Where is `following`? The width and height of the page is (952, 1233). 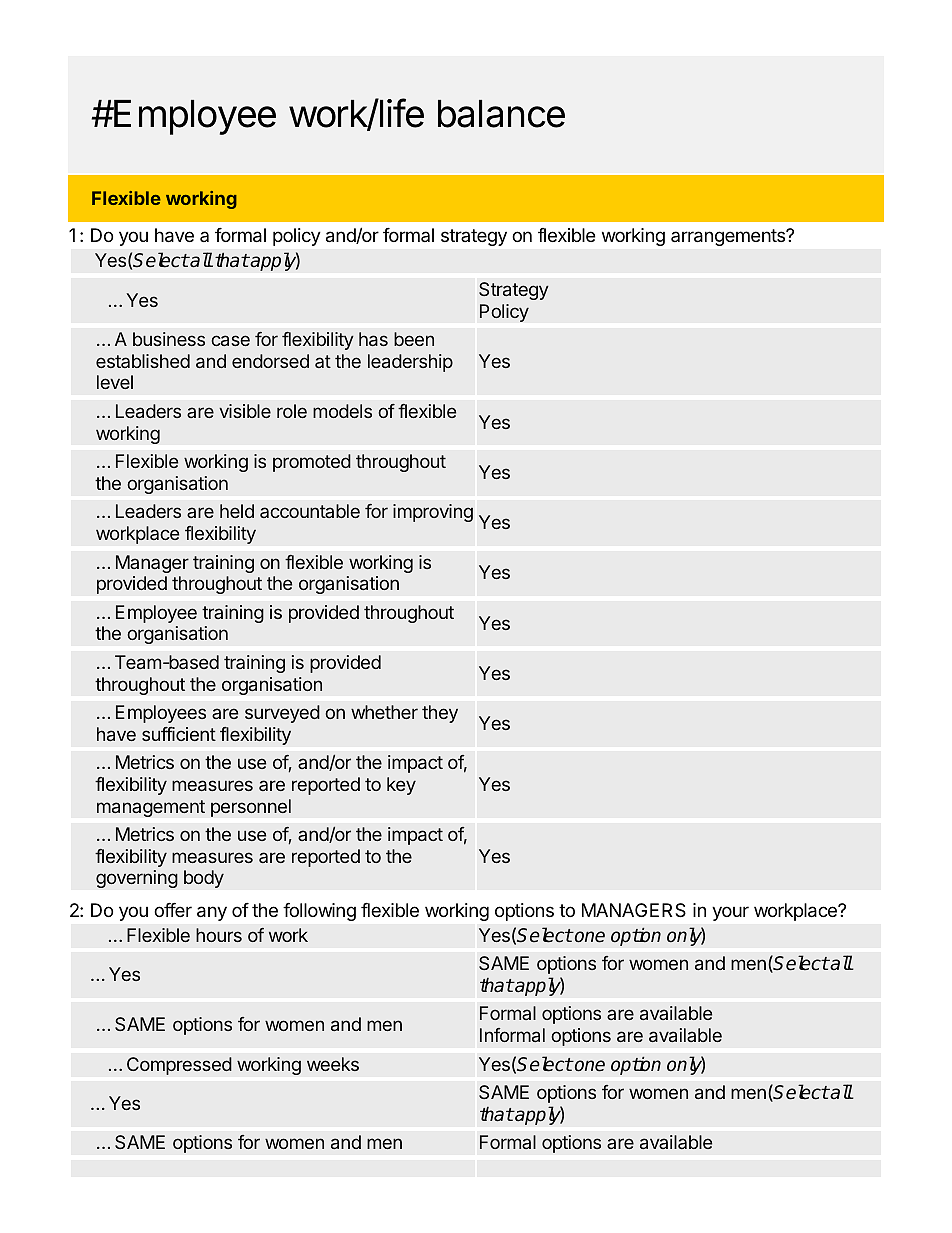
following is located at coordinates (319, 912).
